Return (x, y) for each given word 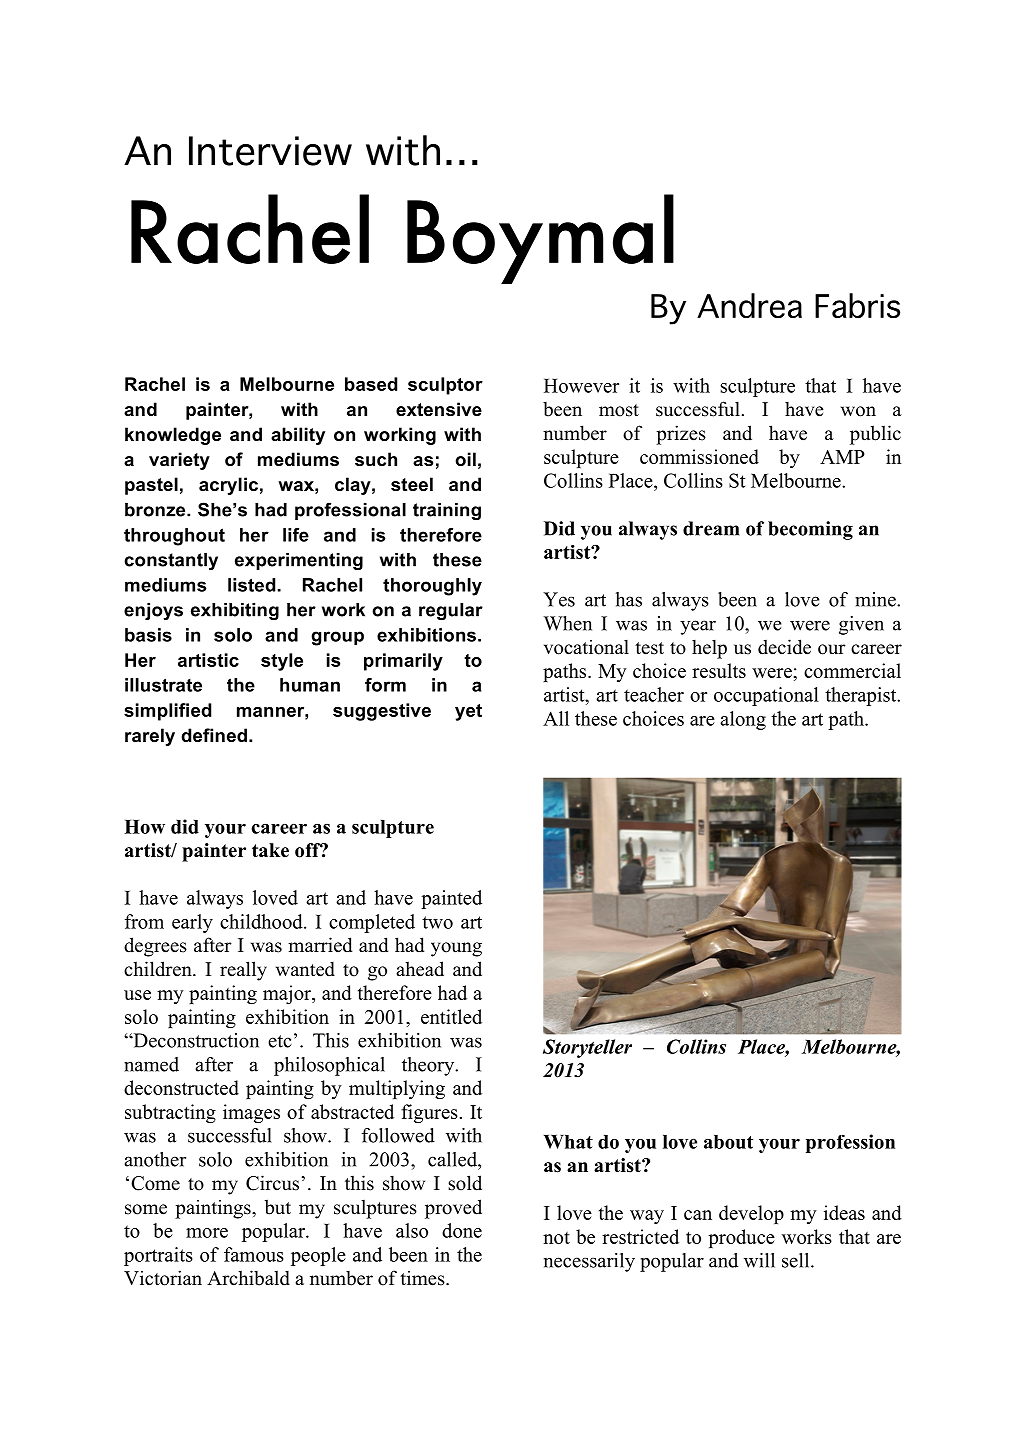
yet (468, 712)
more (207, 1233)
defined (214, 735)
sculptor (445, 386)
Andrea (749, 306)
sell (797, 1260)
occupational (766, 696)
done (462, 1230)
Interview (270, 151)
